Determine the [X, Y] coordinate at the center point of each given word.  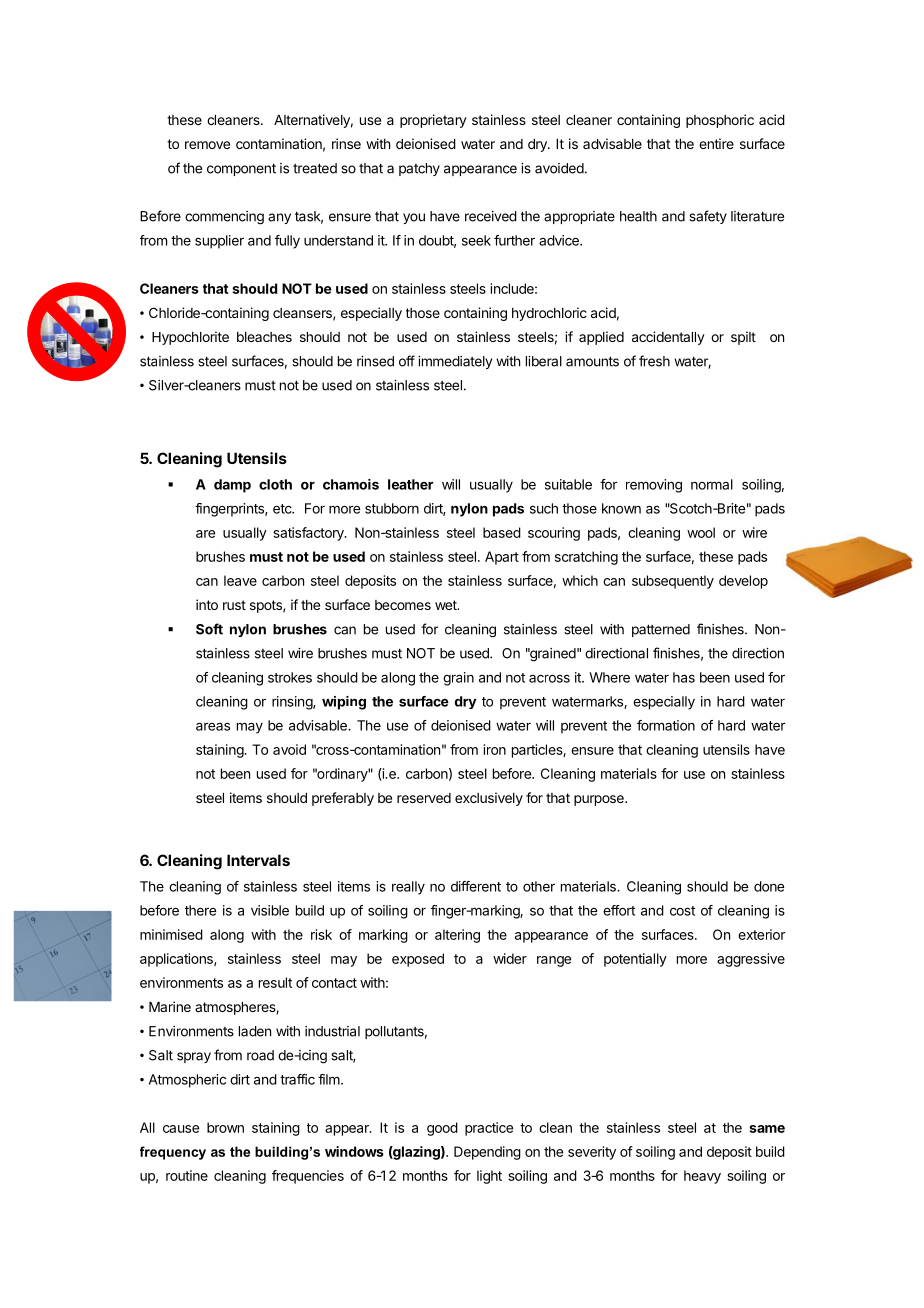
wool [701, 532]
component [241, 169]
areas [213, 726]
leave [240, 580]
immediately [455, 362]
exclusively [489, 799]
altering [457, 936]
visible [270, 910]
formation [666, 725]
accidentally [668, 338]
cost [682, 911]
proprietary [433, 121]
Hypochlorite [190, 338]
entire [716, 143]
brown [225, 1127]
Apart [502, 558]
